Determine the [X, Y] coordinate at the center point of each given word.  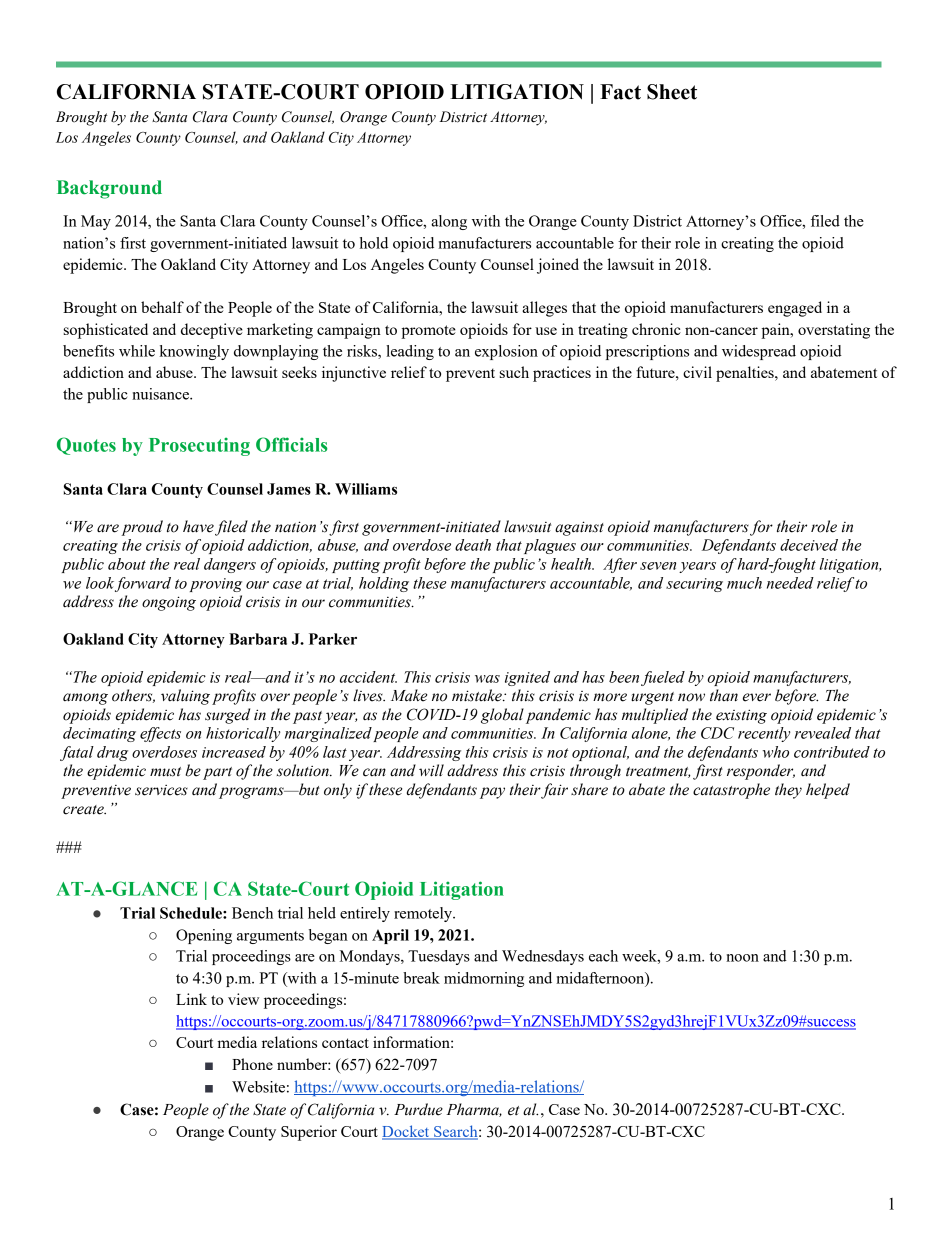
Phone [252, 1064]
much [744, 583]
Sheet [672, 92]
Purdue [418, 1109]
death [473, 545]
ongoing [169, 603]
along [449, 222]
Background [109, 189]
